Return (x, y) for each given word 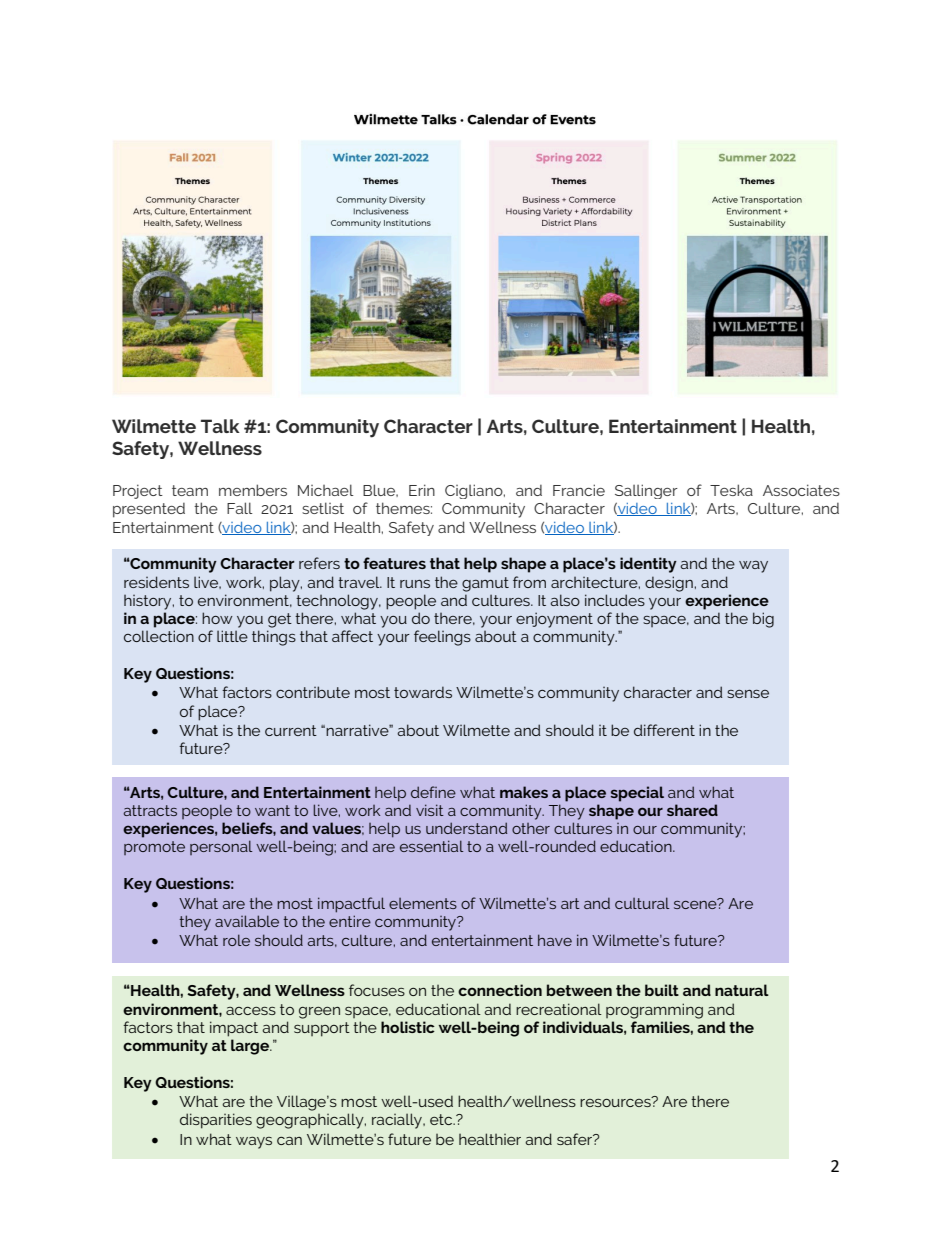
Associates (801, 490)
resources (616, 1102)
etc (442, 1119)
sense (748, 694)
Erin (422, 490)
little (232, 636)
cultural (642, 903)
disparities (216, 1121)
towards (423, 692)
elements (423, 903)
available (247, 921)
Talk (220, 426)
